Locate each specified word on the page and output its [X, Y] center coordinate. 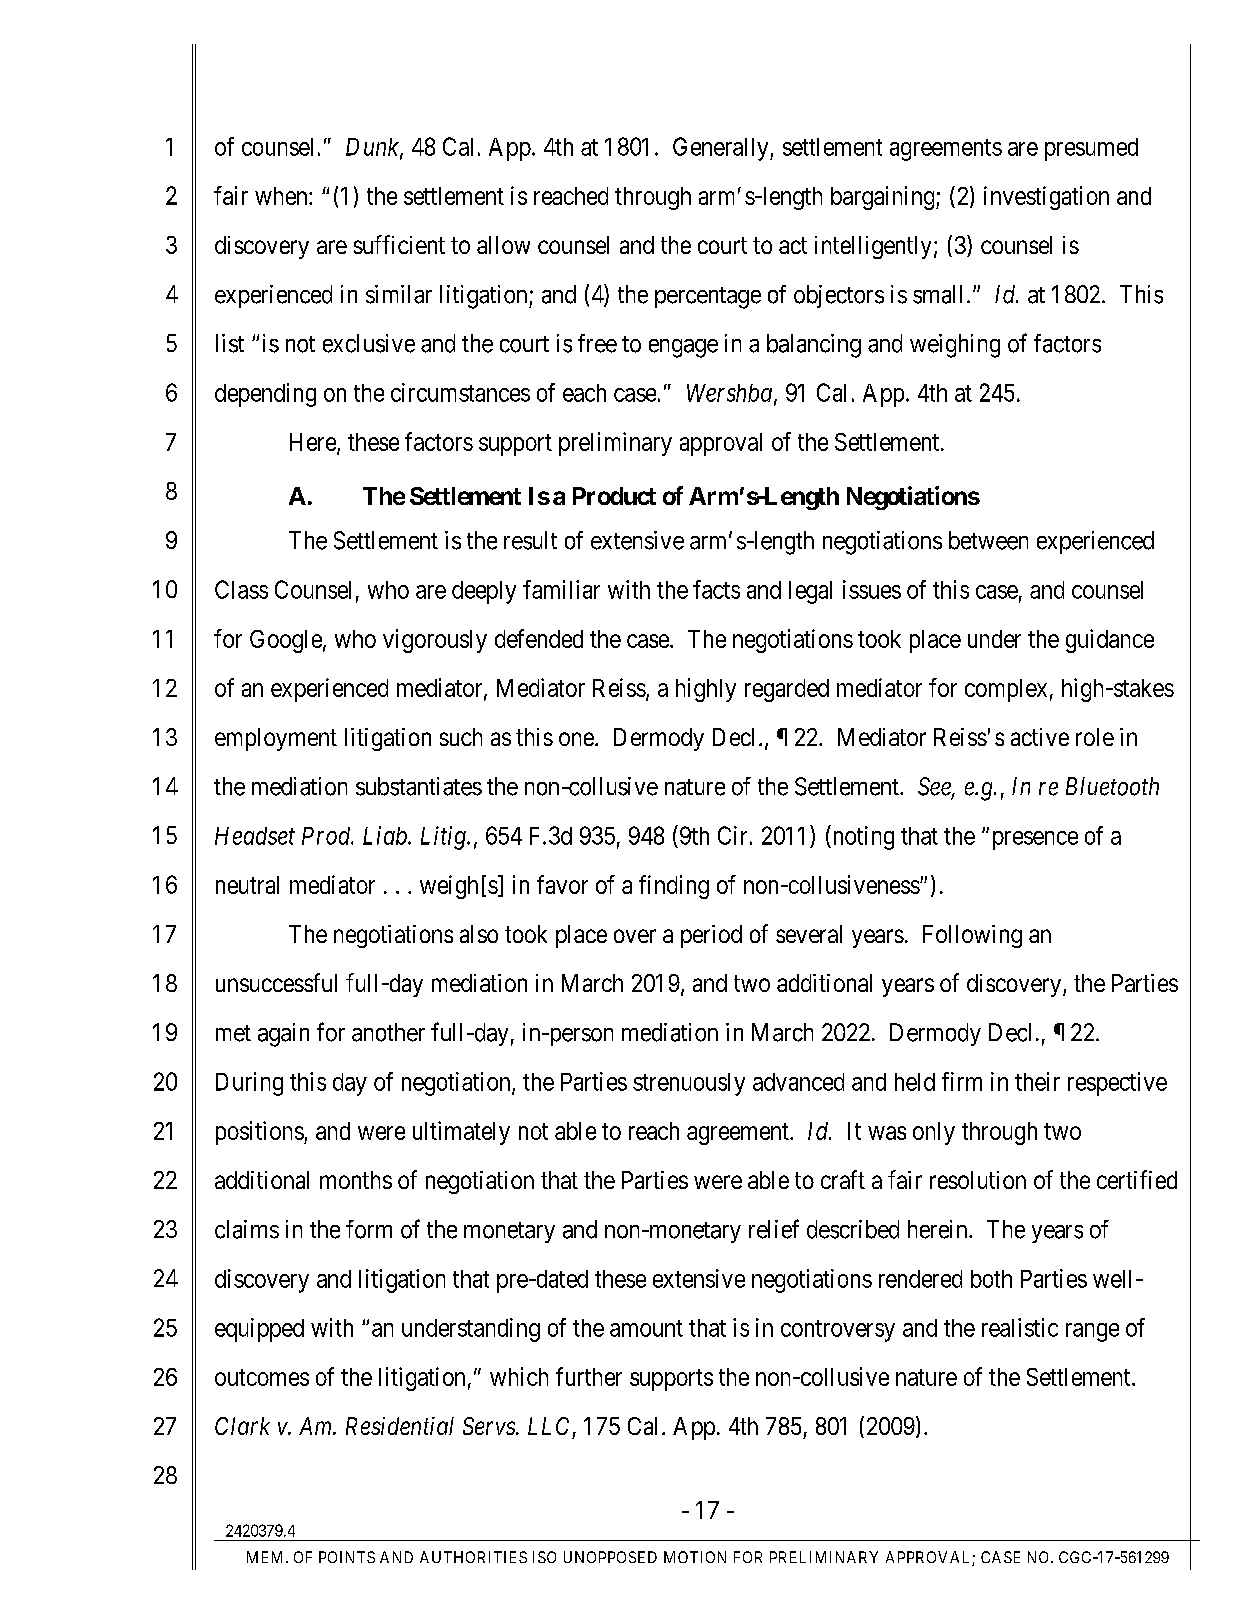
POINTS [347, 1557]
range [1092, 1332]
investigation [1046, 198]
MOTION [695, 1557]
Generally [722, 149]
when [282, 196]
